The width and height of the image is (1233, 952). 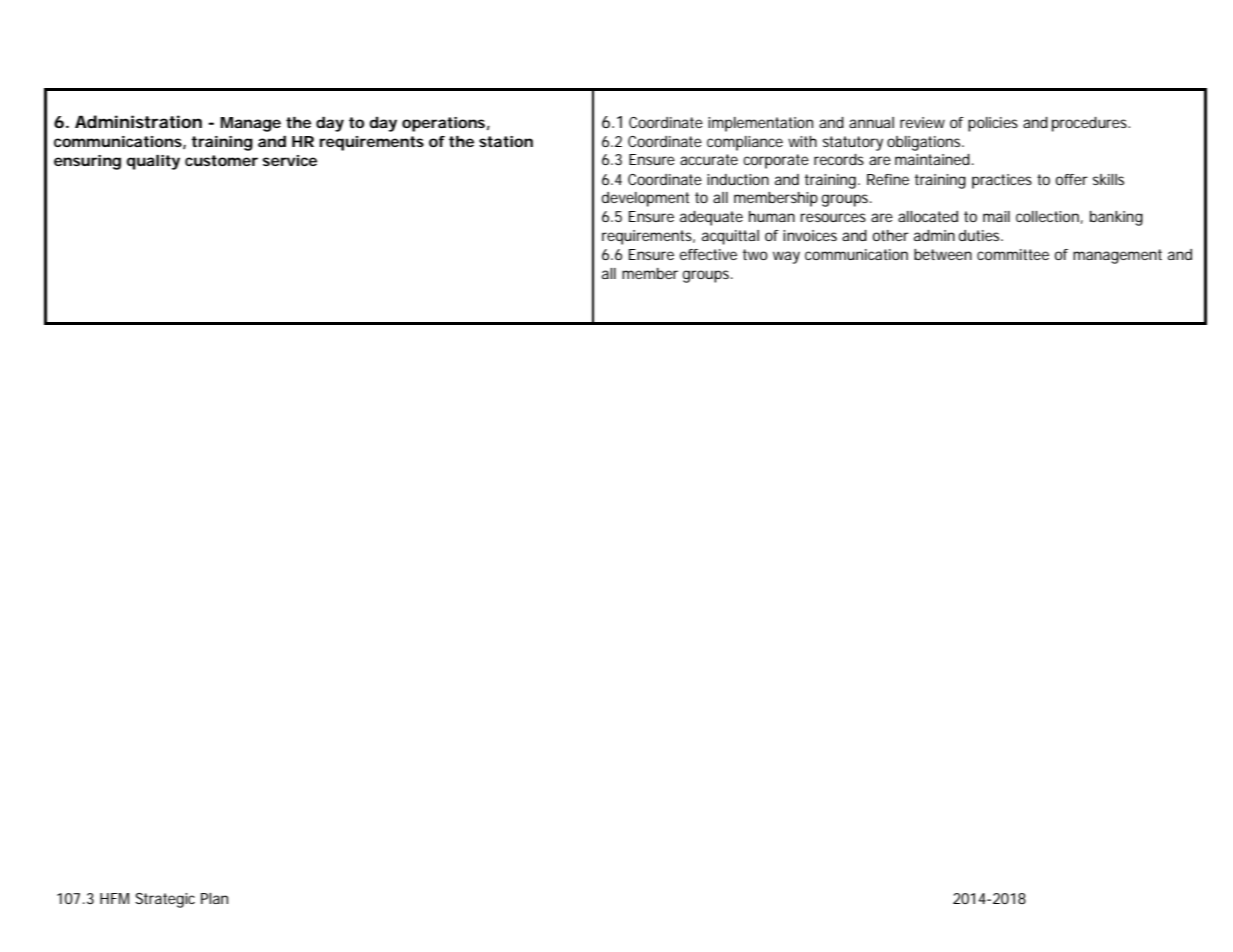 I want to click on duties, so click(x=981, y=235).
